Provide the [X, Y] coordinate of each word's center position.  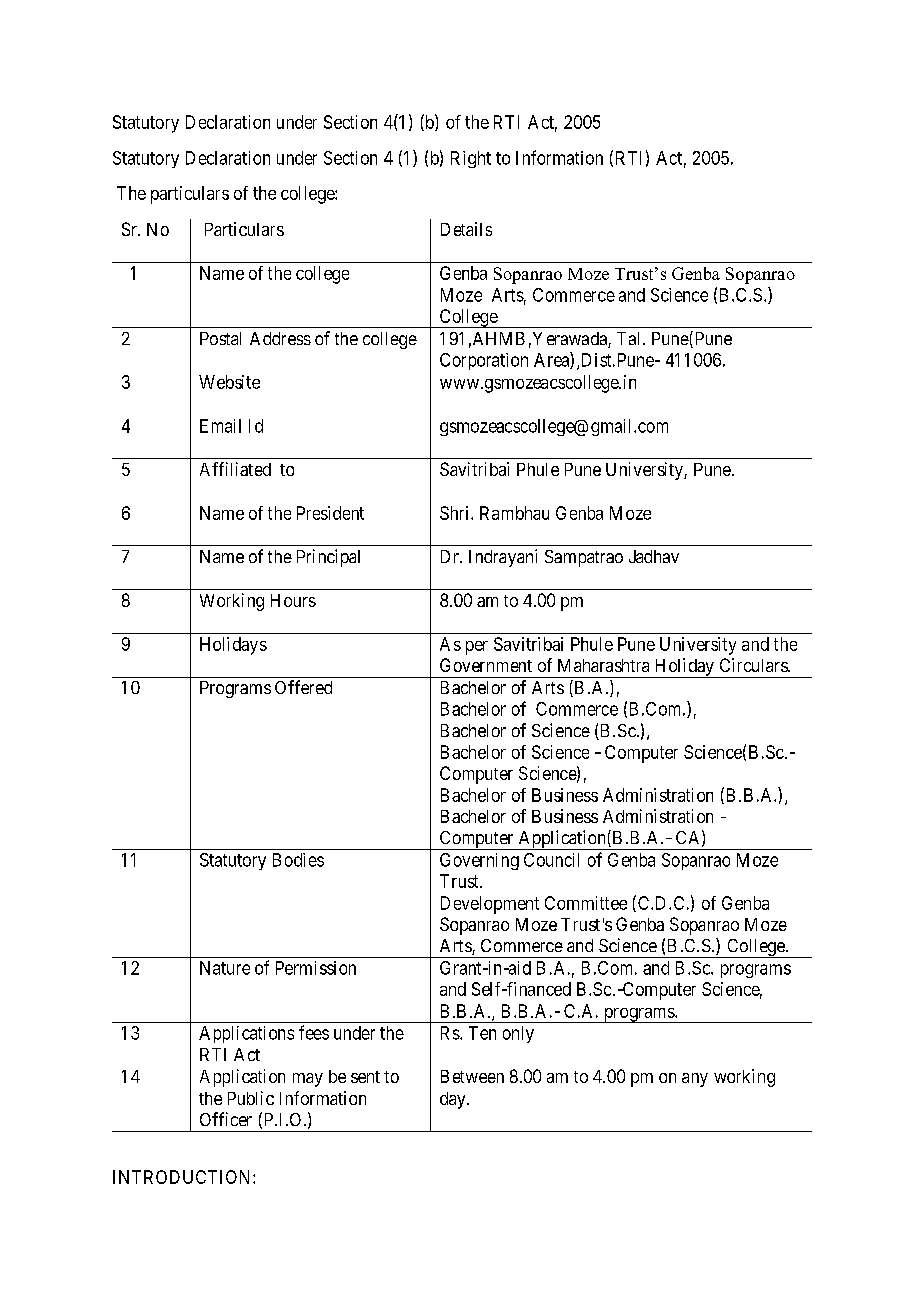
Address [280, 338]
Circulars [754, 665]
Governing [479, 861]
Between [472, 1076]
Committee [586, 903]
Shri [456, 513]
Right [471, 159]
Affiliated [235, 469]
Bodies [298, 860]
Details [466, 229]
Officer [226, 1119]
